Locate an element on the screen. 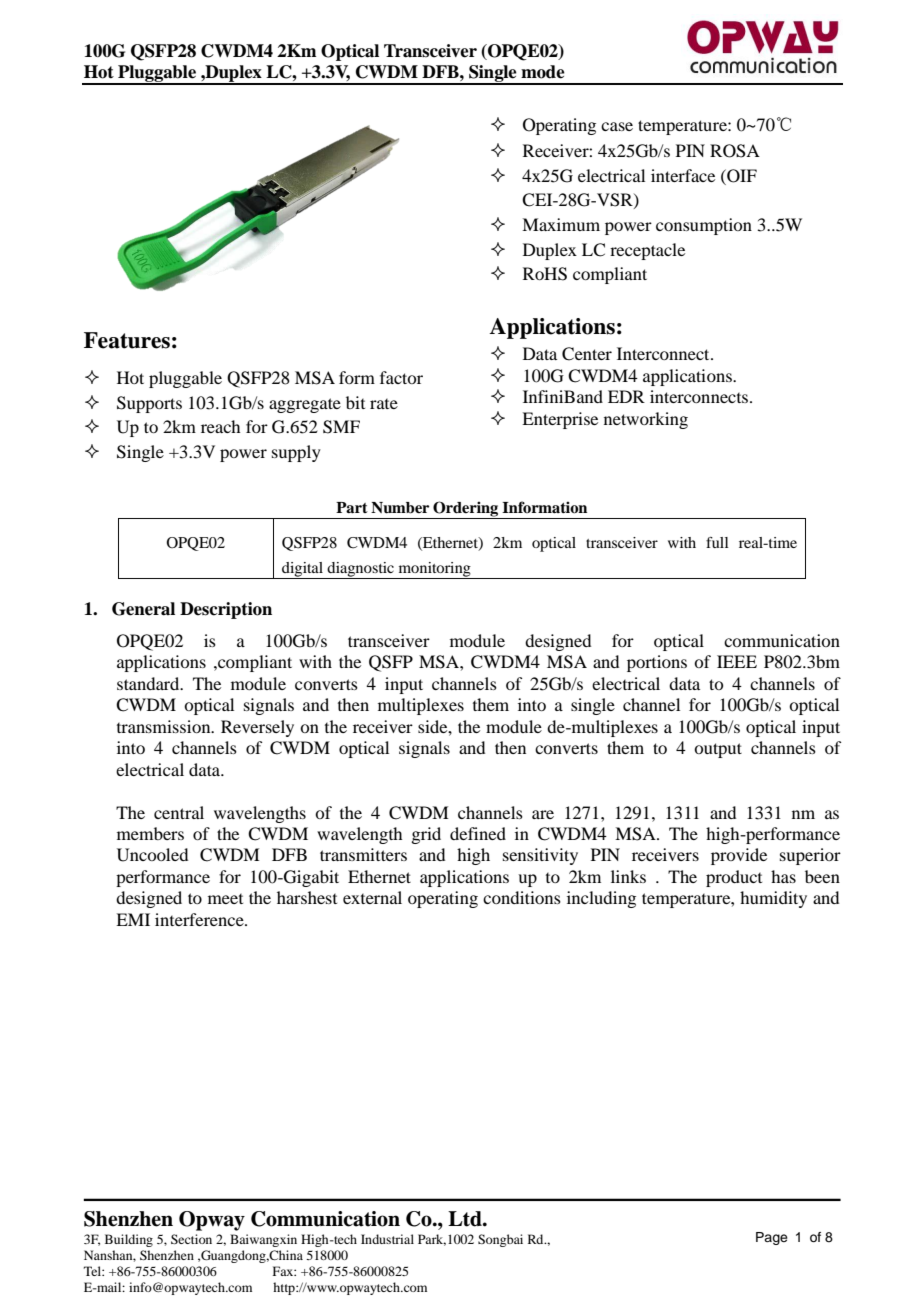 Image resolution: width=924 pixels, height=1308 pixels. Features is located at coordinates (127, 340).
